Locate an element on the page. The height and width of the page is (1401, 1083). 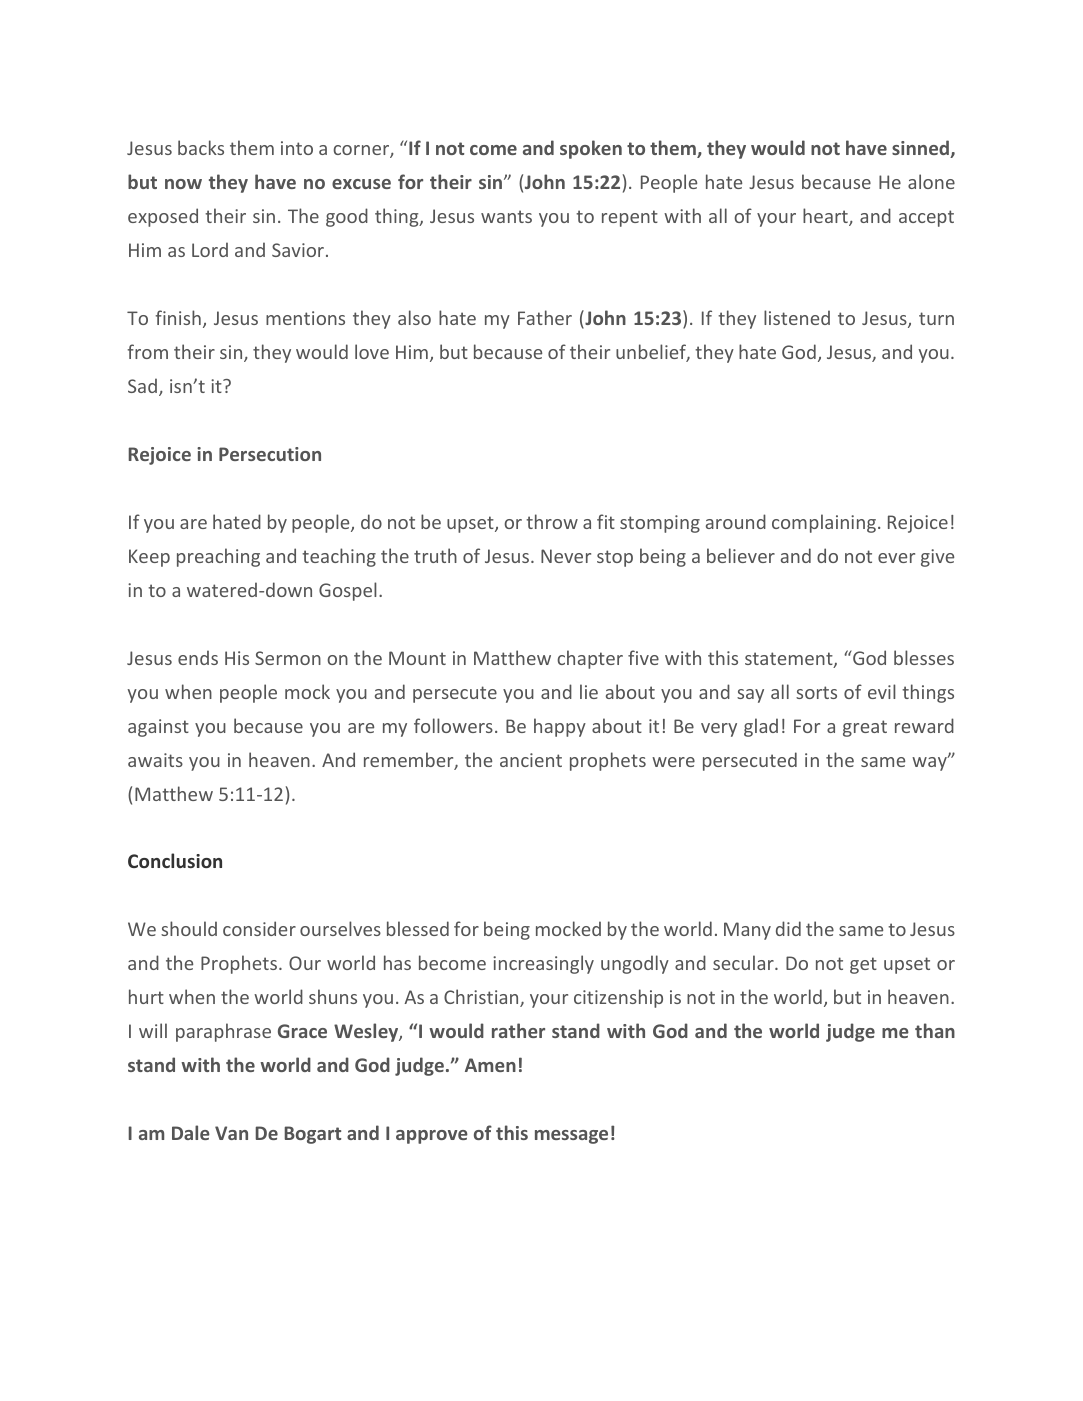
now is located at coordinates (183, 184).
